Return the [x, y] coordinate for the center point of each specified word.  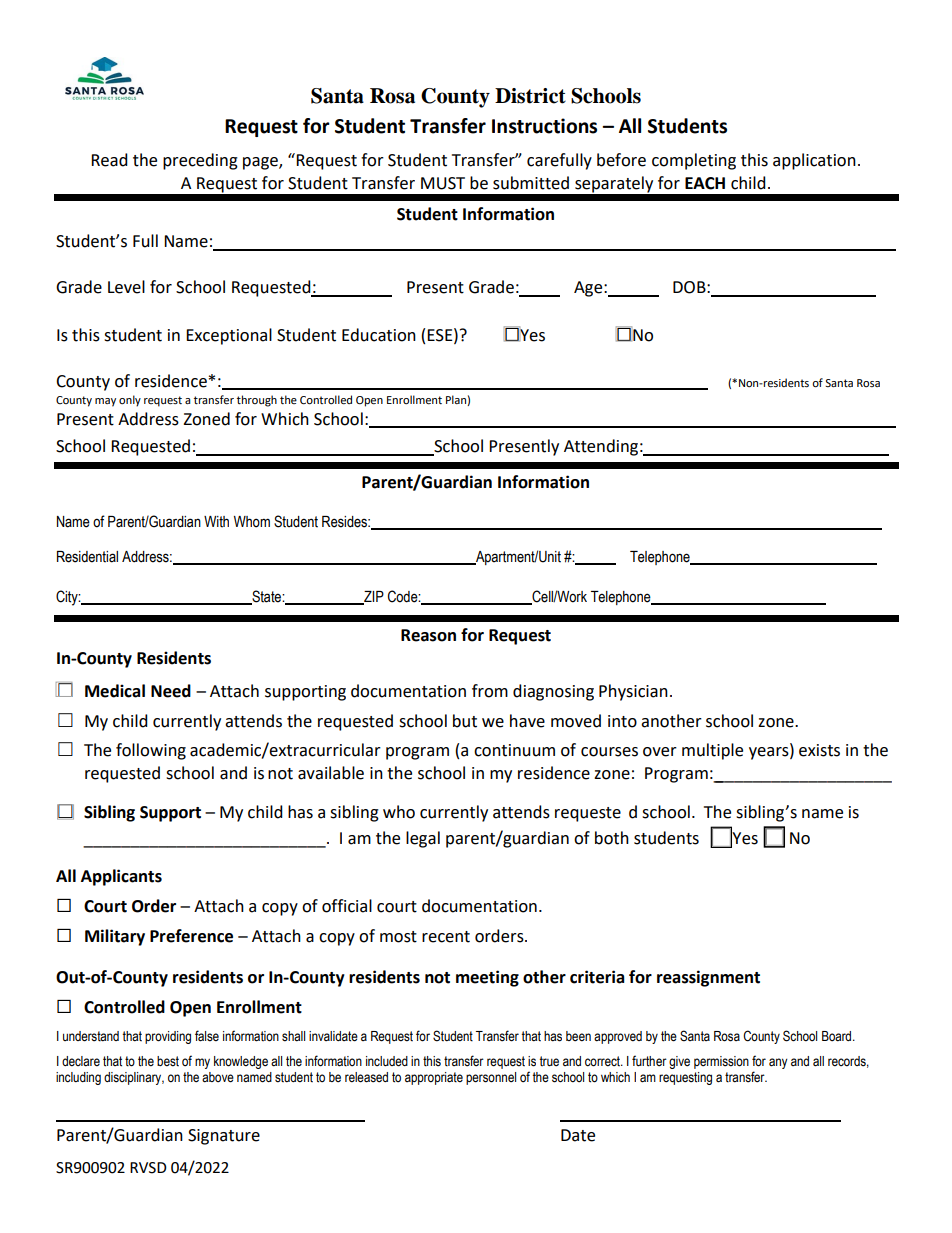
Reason [428, 635]
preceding [200, 161]
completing [694, 161]
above [218, 1077]
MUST [443, 183]
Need [171, 691]
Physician [633, 692]
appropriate [434, 1078]
